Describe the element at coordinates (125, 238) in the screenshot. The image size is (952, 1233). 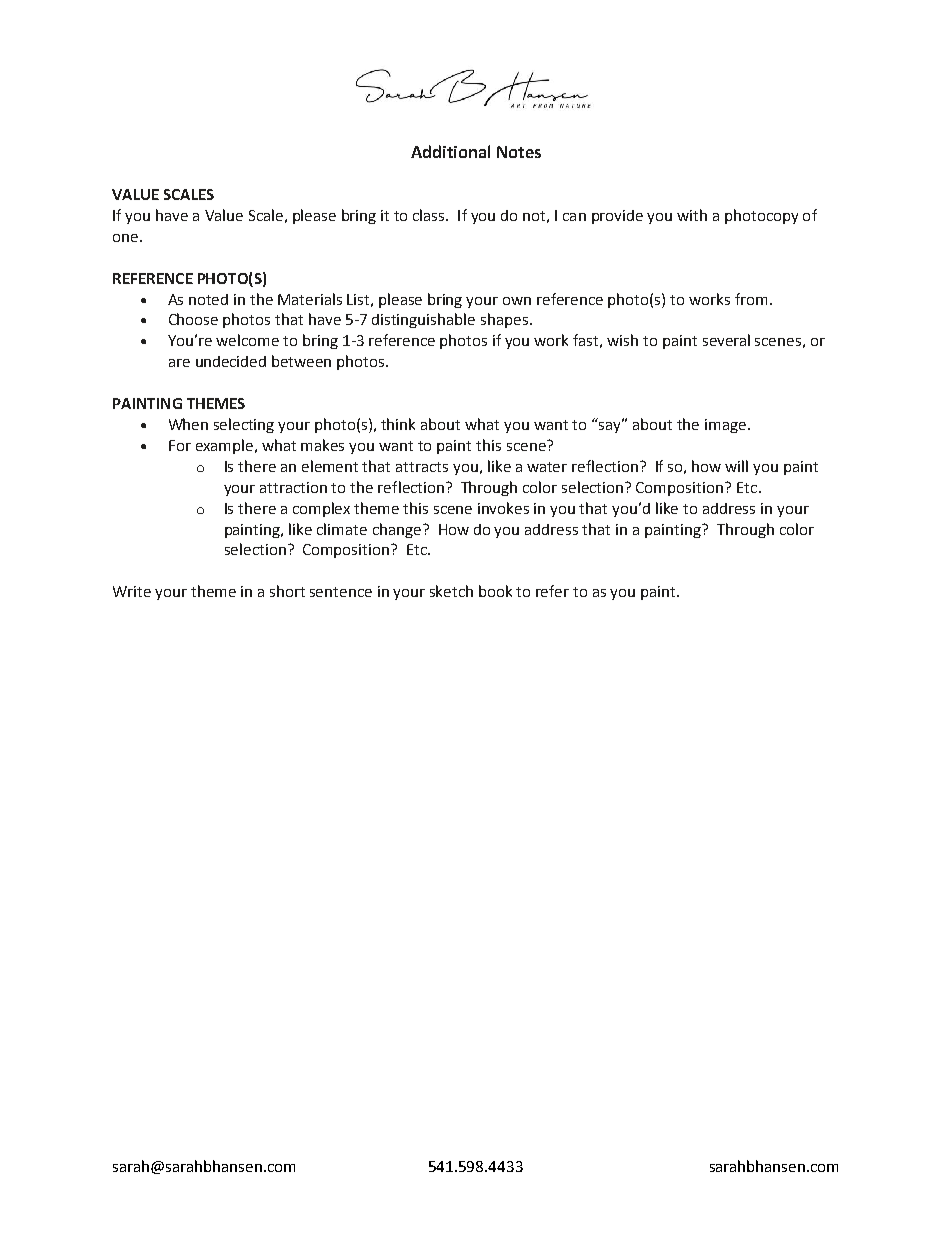
I see `one` at that location.
